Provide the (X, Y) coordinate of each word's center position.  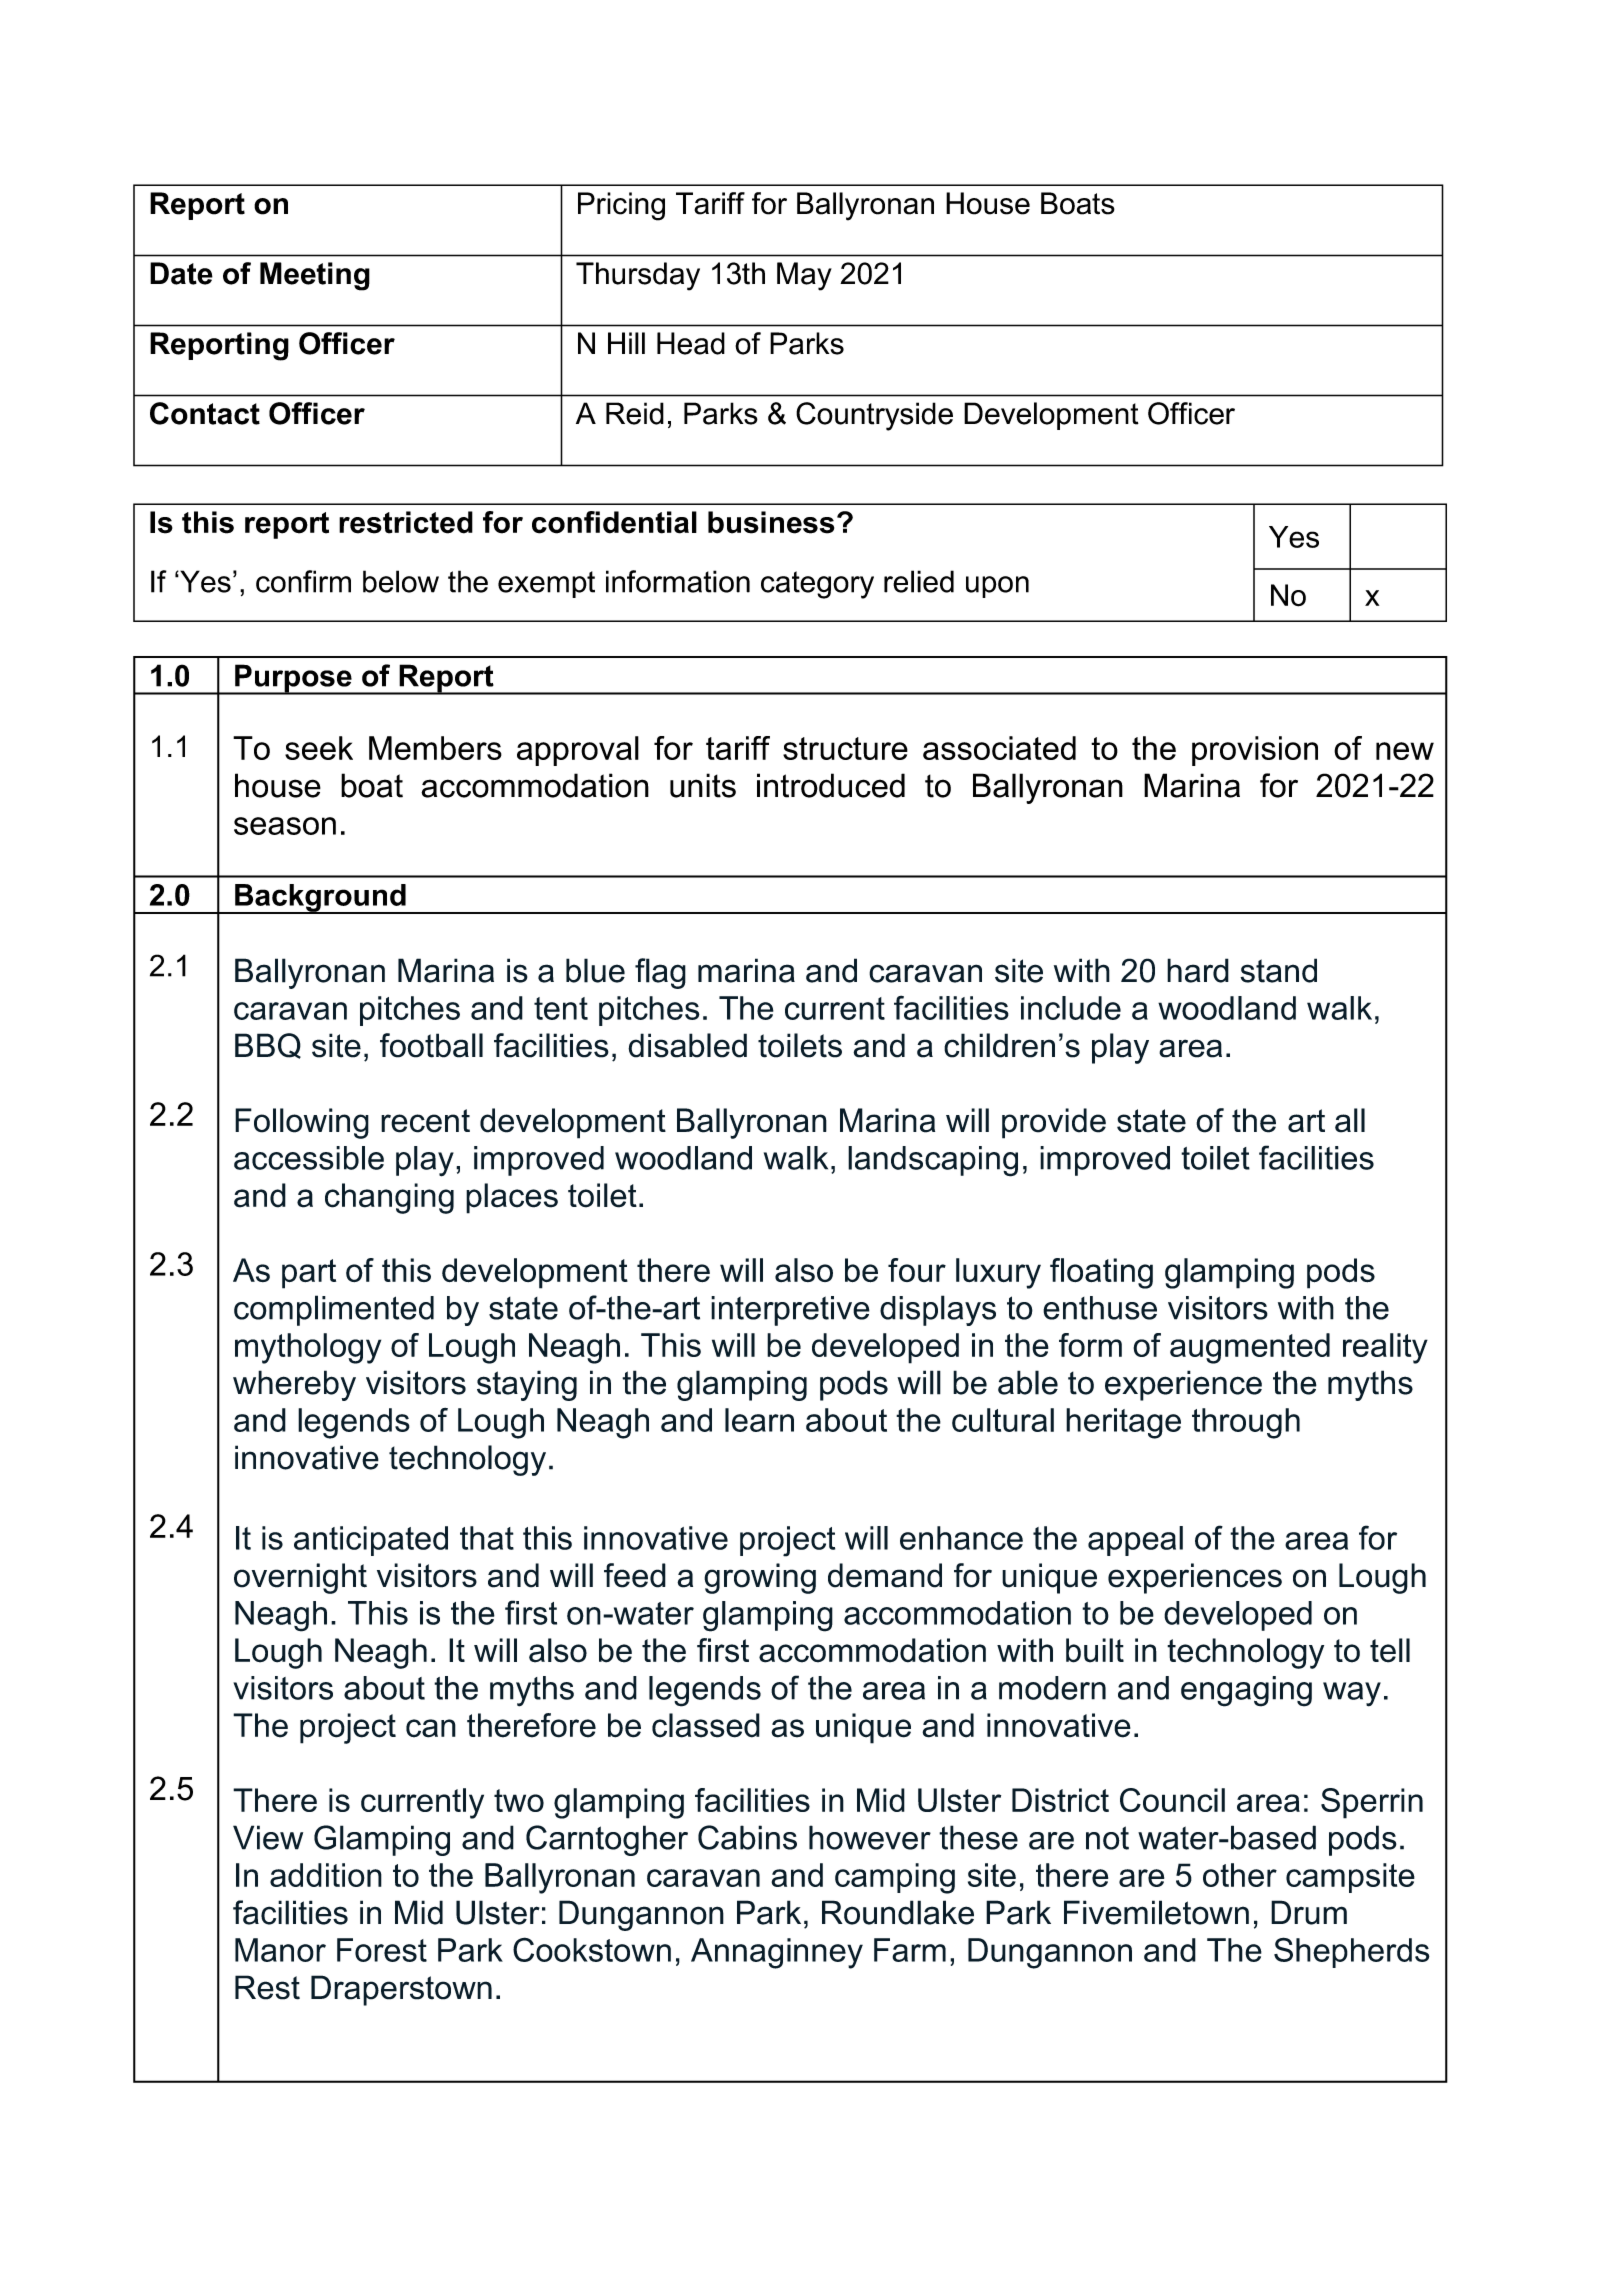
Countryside (874, 416)
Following (302, 1123)
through (1246, 1423)
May (804, 276)
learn (759, 1420)
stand (1278, 970)
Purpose (293, 679)
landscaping (933, 1161)
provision (1255, 751)
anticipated (371, 1541)
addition (326, 1875)
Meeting (315, 276)
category (817, 585)
